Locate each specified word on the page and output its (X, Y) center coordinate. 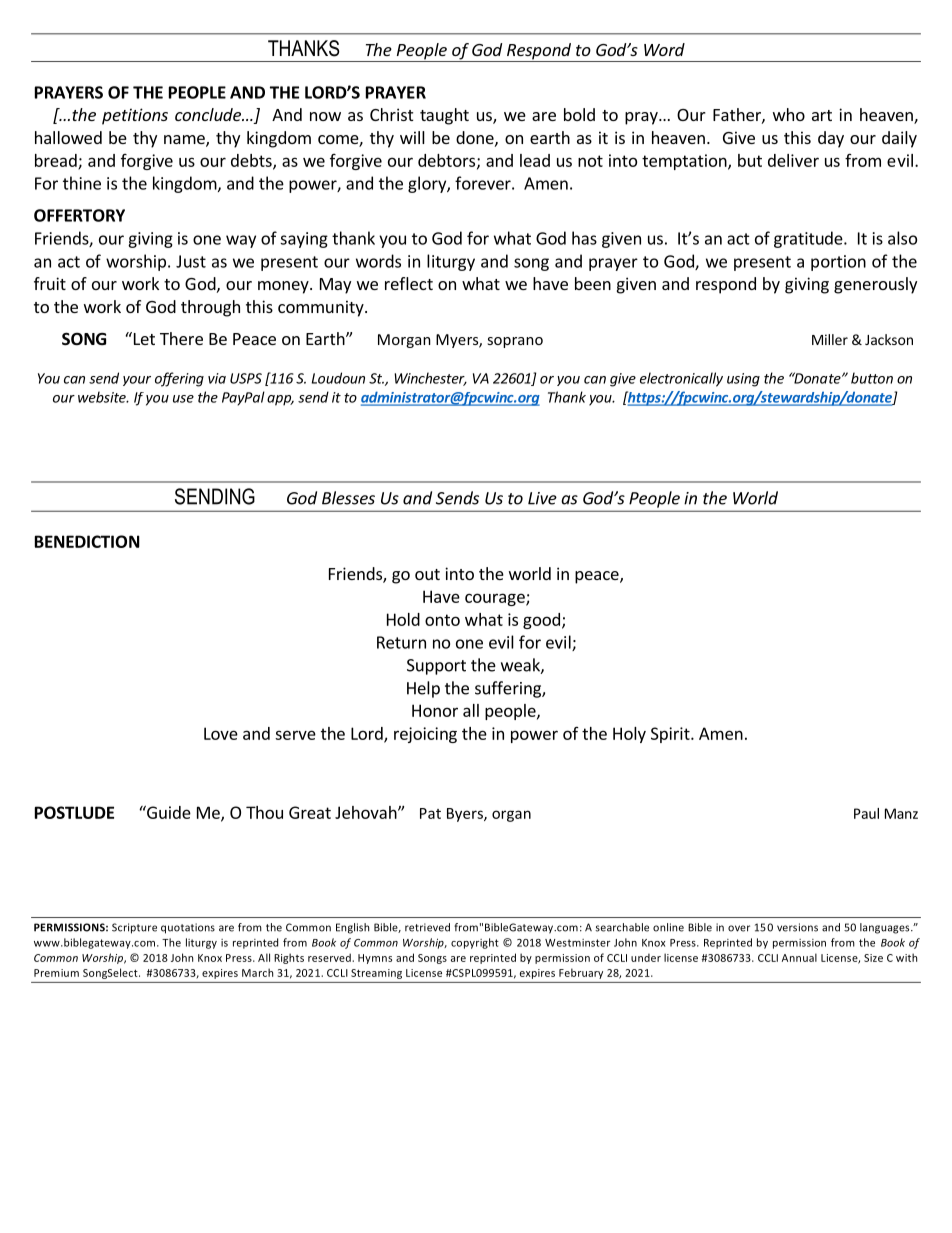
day (831, 139)
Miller (830, 339)
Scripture (134, 928)
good (541, 621)
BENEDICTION (87, 541)
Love (221, 733)
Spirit (671, 735)
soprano (515, 342)
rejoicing (425, 735)
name (185, 141)
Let (143, 338)
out (427, 574)
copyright (475, 943)
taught (444, 116)
